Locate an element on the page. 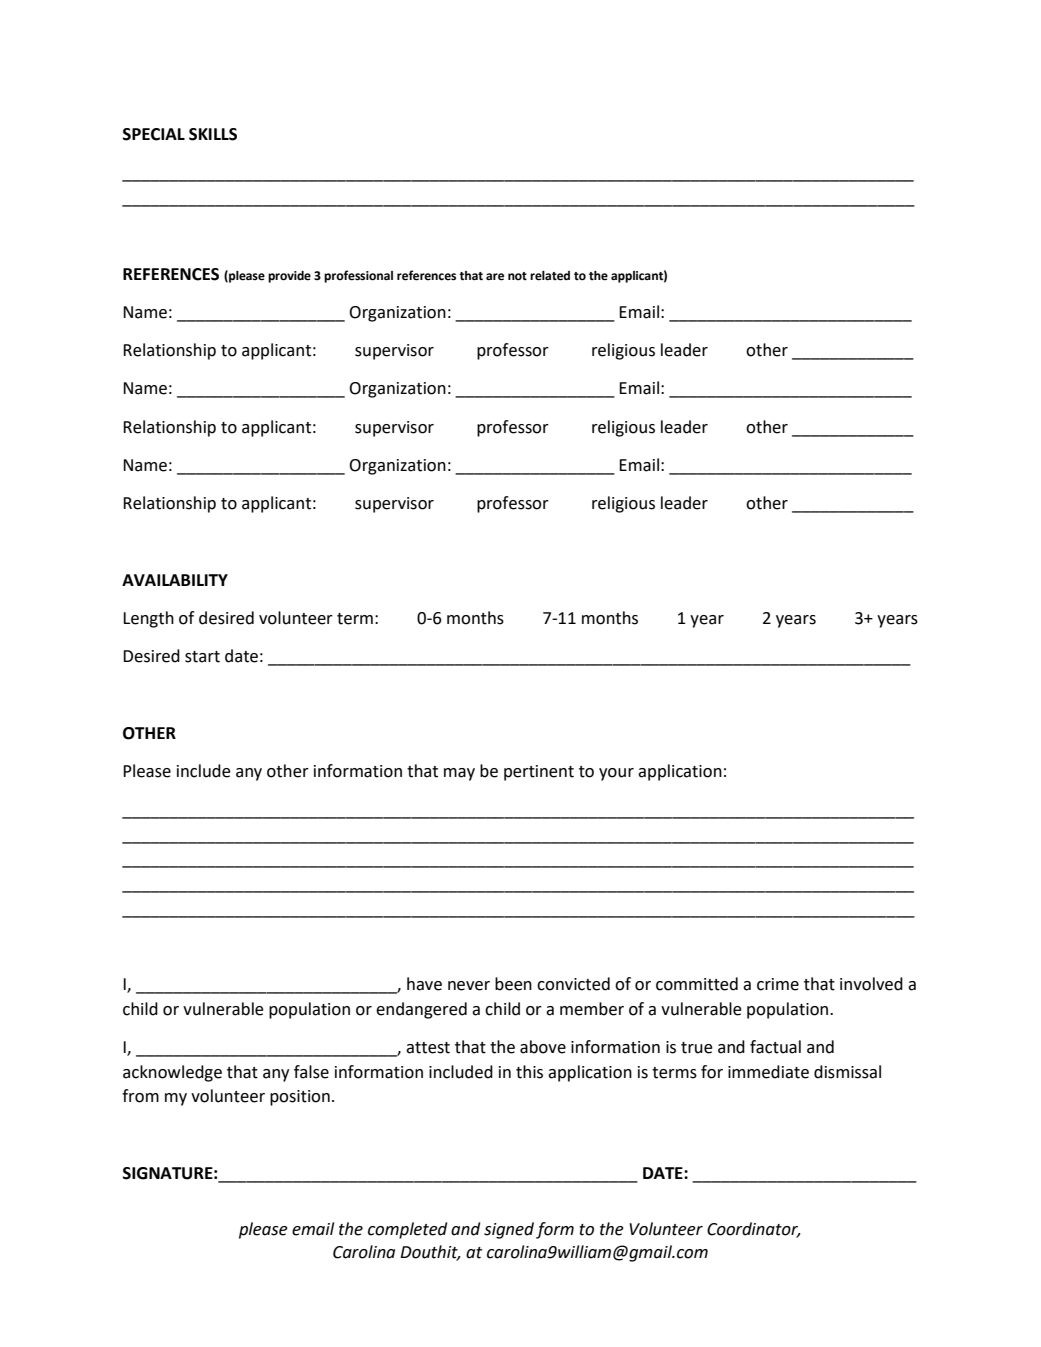 The image size is (1041, 1347). SKILLS is located at coordinates (213, 134).
